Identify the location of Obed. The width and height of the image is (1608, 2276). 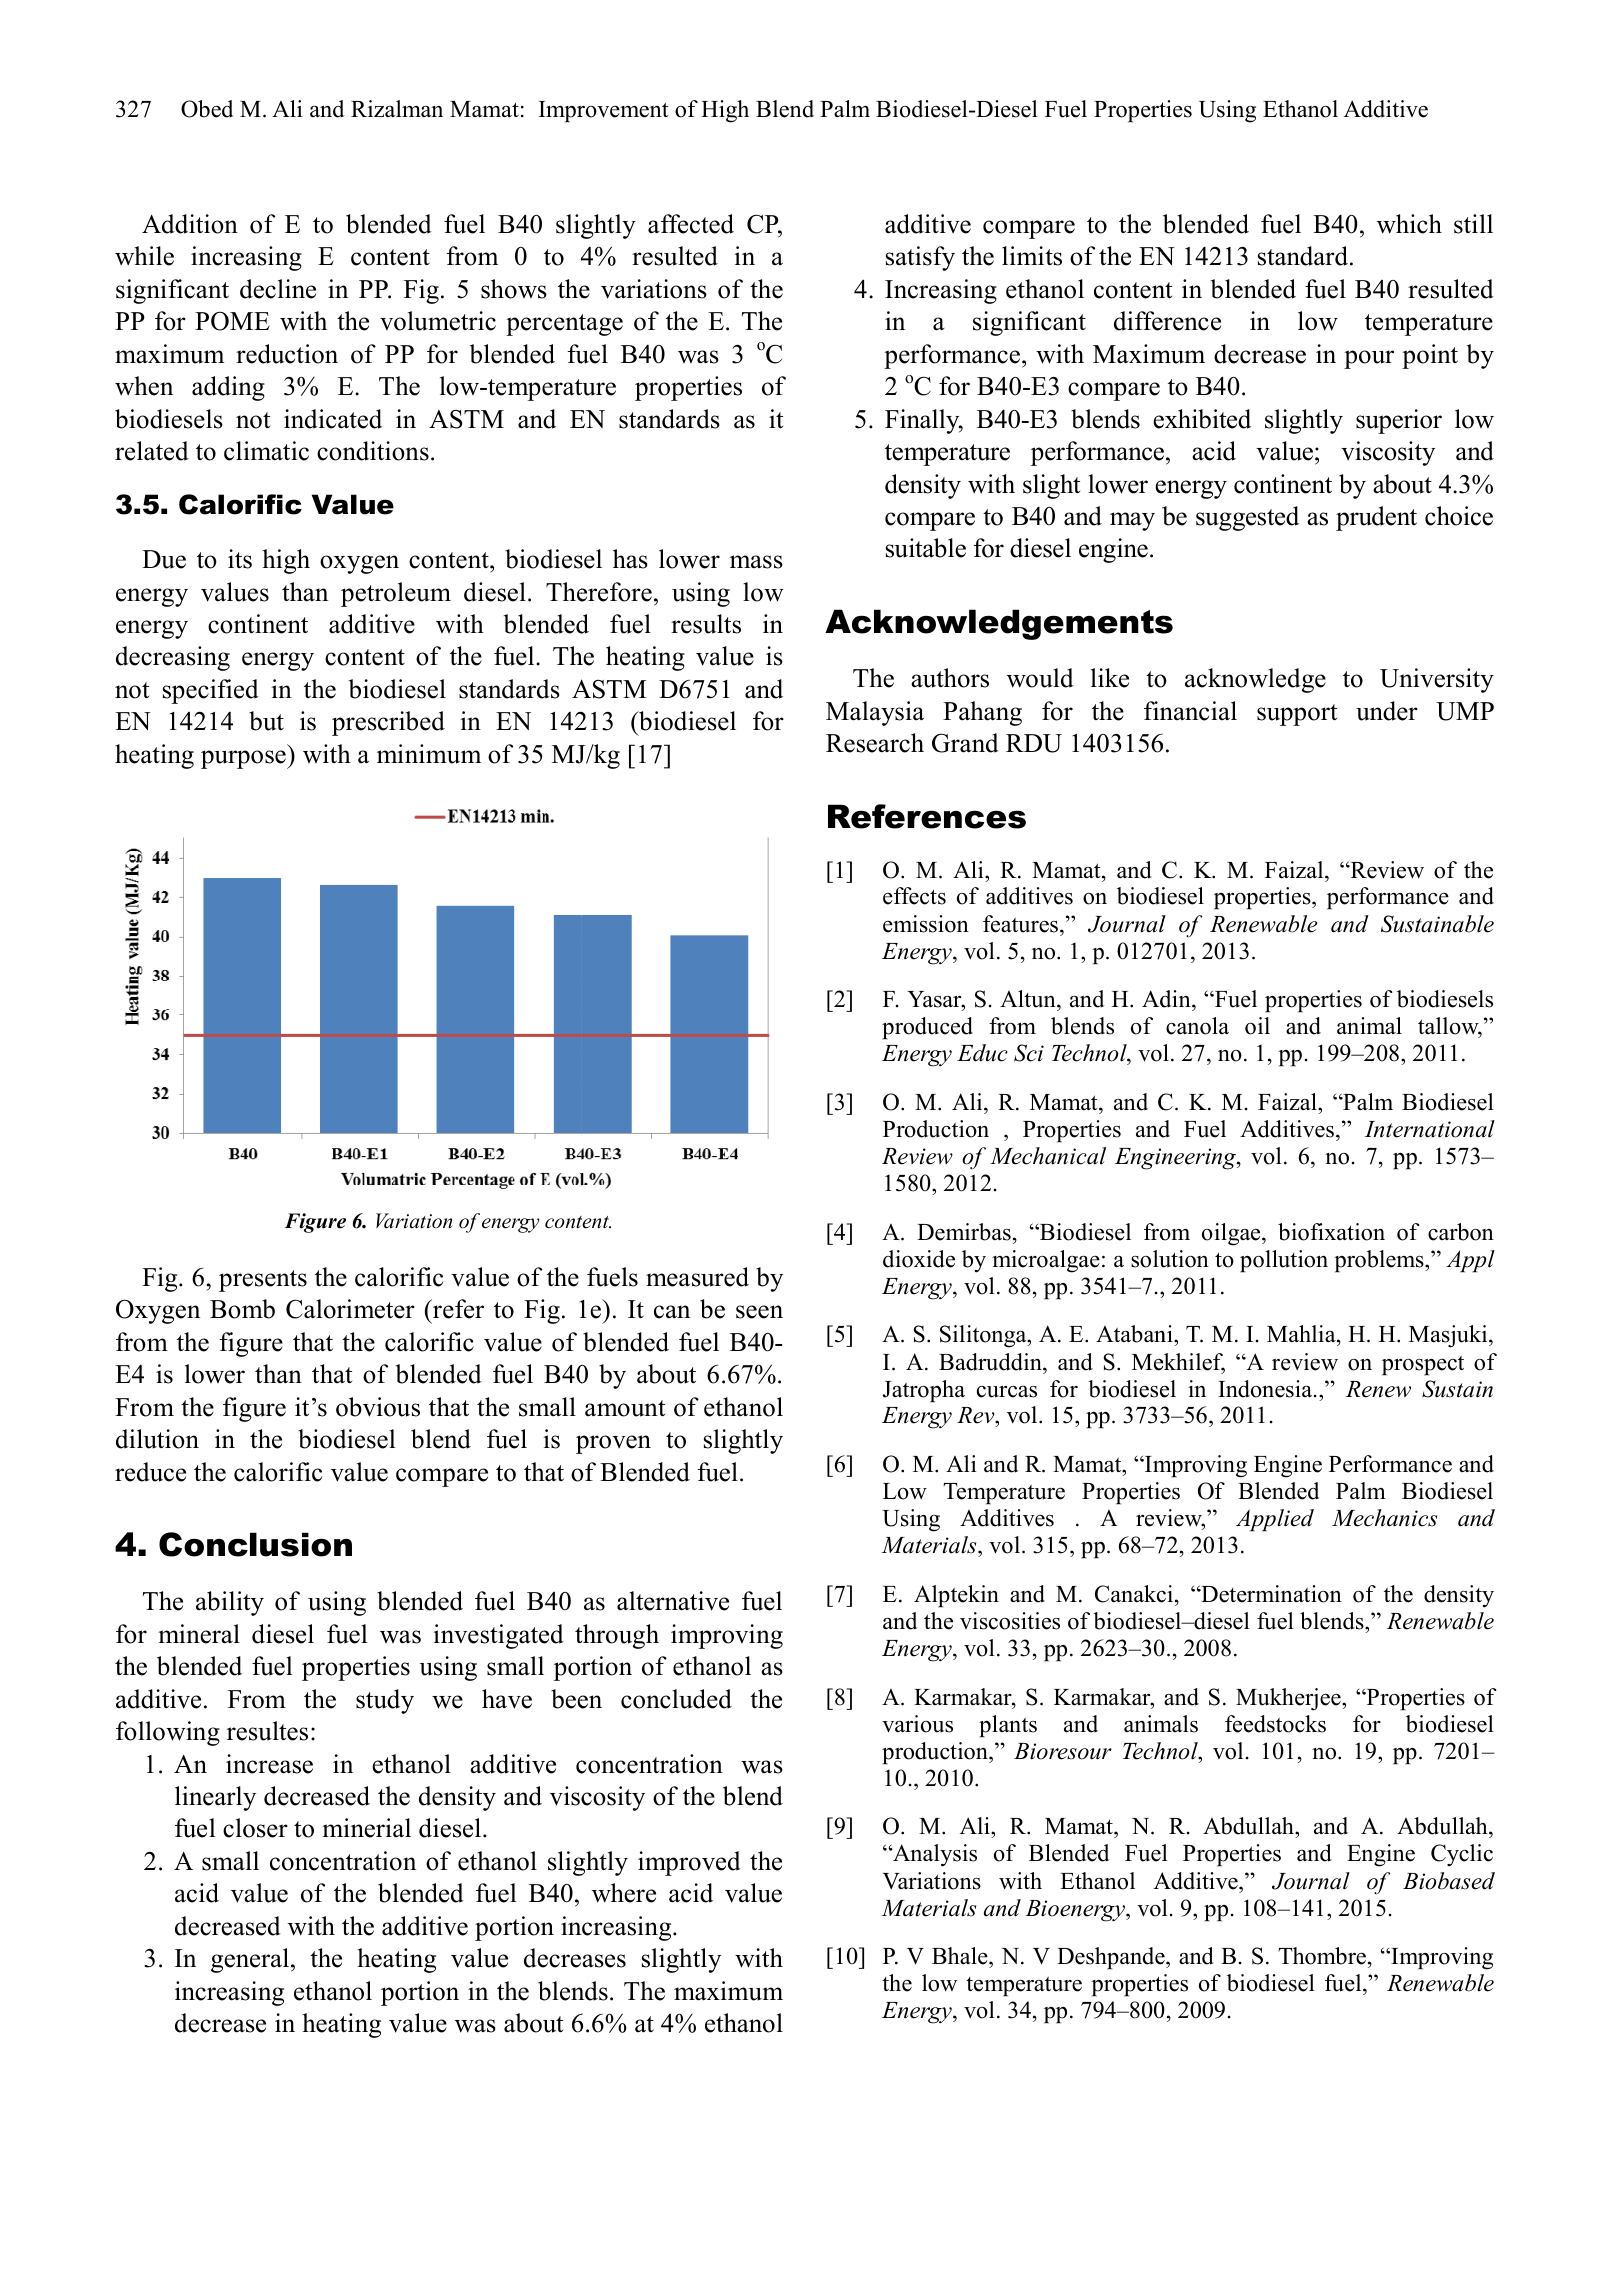
(207, 109).
